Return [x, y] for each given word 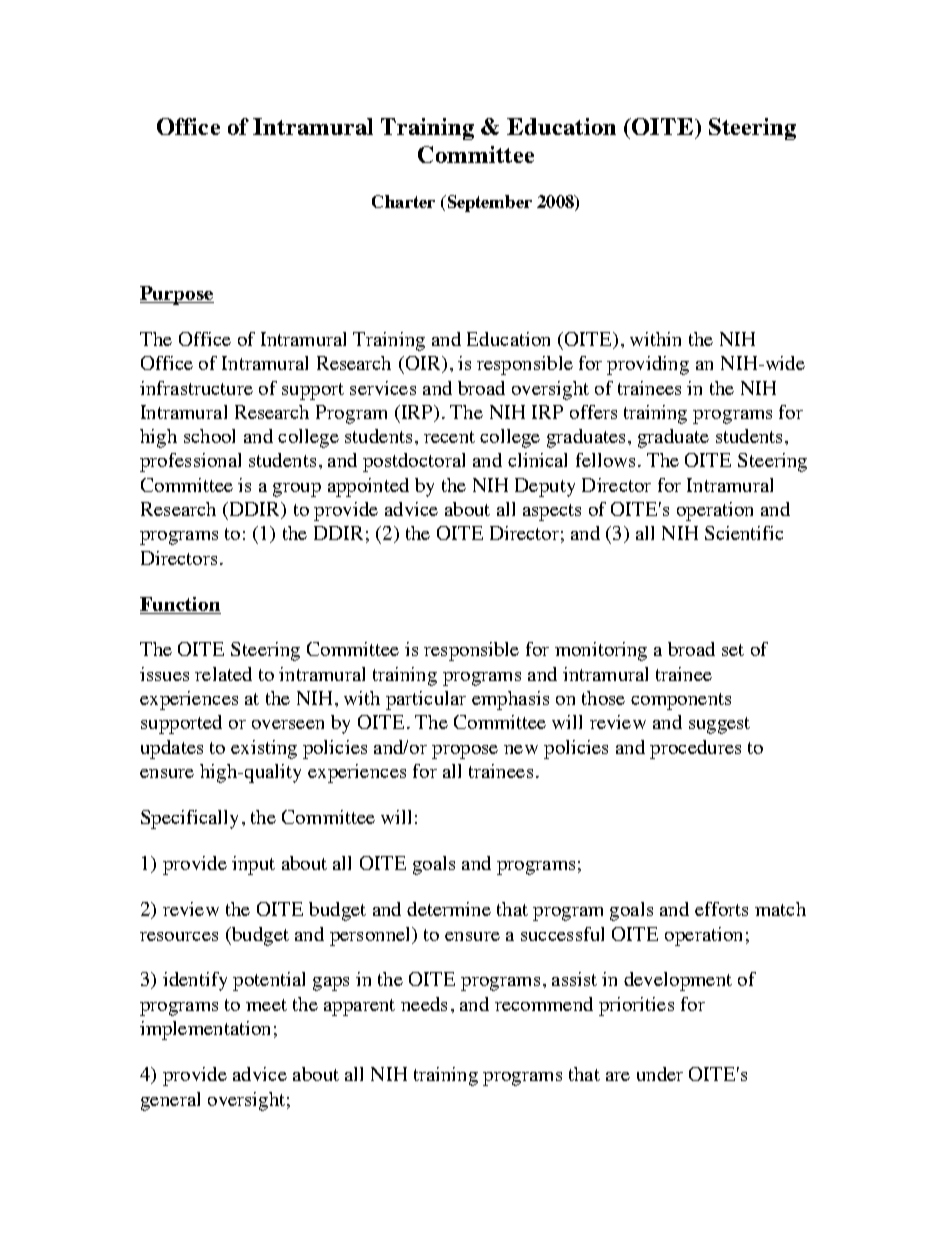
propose [465, 752]
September [488, 203]
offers [593, 412]
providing [648, 365]
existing [264, 749]
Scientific [744, 533]
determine [449, 909]
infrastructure [196, 388]
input [253, 865]
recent [449, 437]
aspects [552, 512]
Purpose [177, 295]
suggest [719, 725]
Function [180, 605]
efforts [721, 909]
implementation [205, 1030]
